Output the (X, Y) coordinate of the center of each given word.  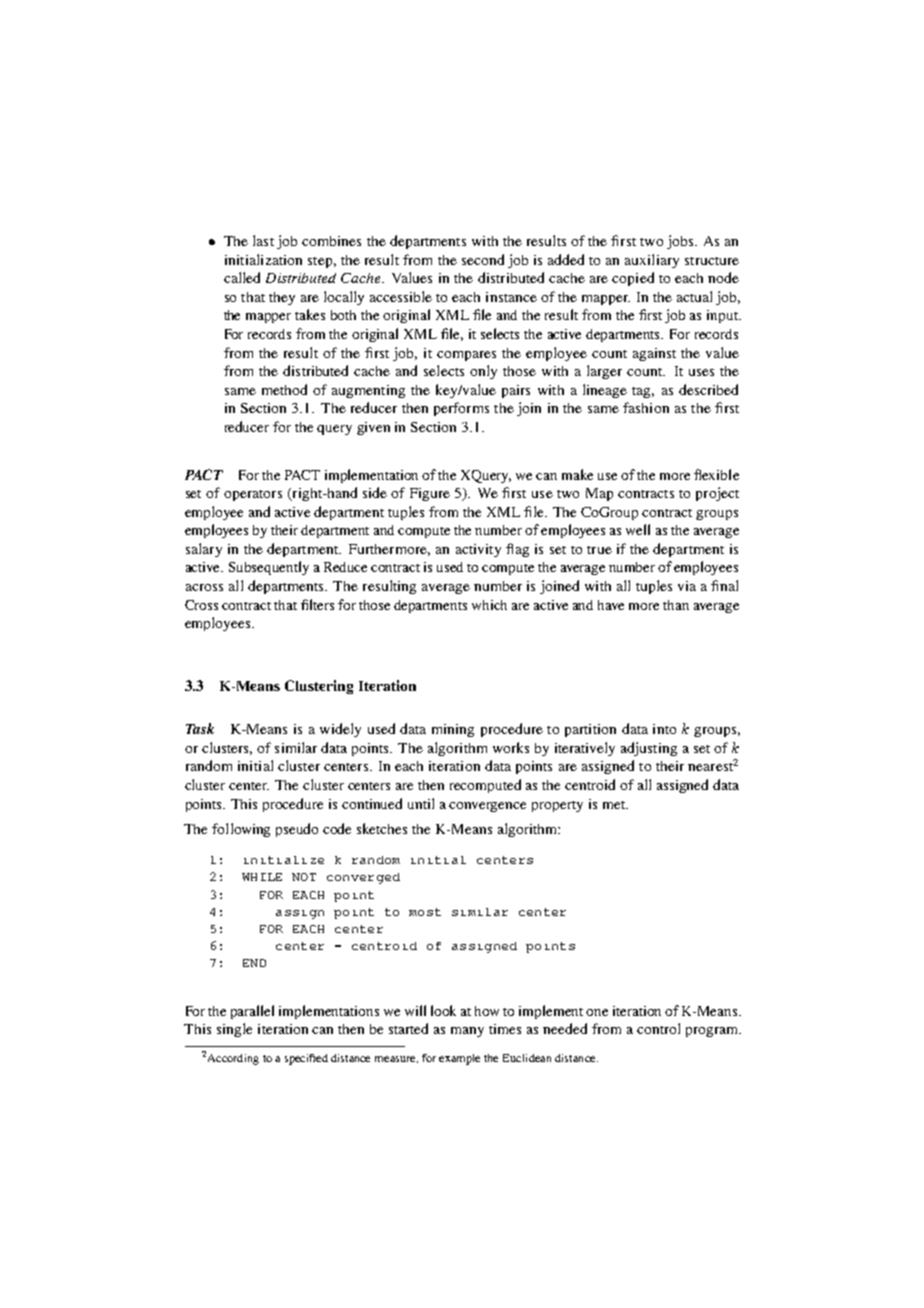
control (658, 1028)
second (483, 259)
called (242, 277)
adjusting (649, 749)
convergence (487, 807)
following (241, 830)
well (638, 529)
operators (253, 495)
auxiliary (652, 261)
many (467, 1032)
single (234, 1030)
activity (478, 550)
